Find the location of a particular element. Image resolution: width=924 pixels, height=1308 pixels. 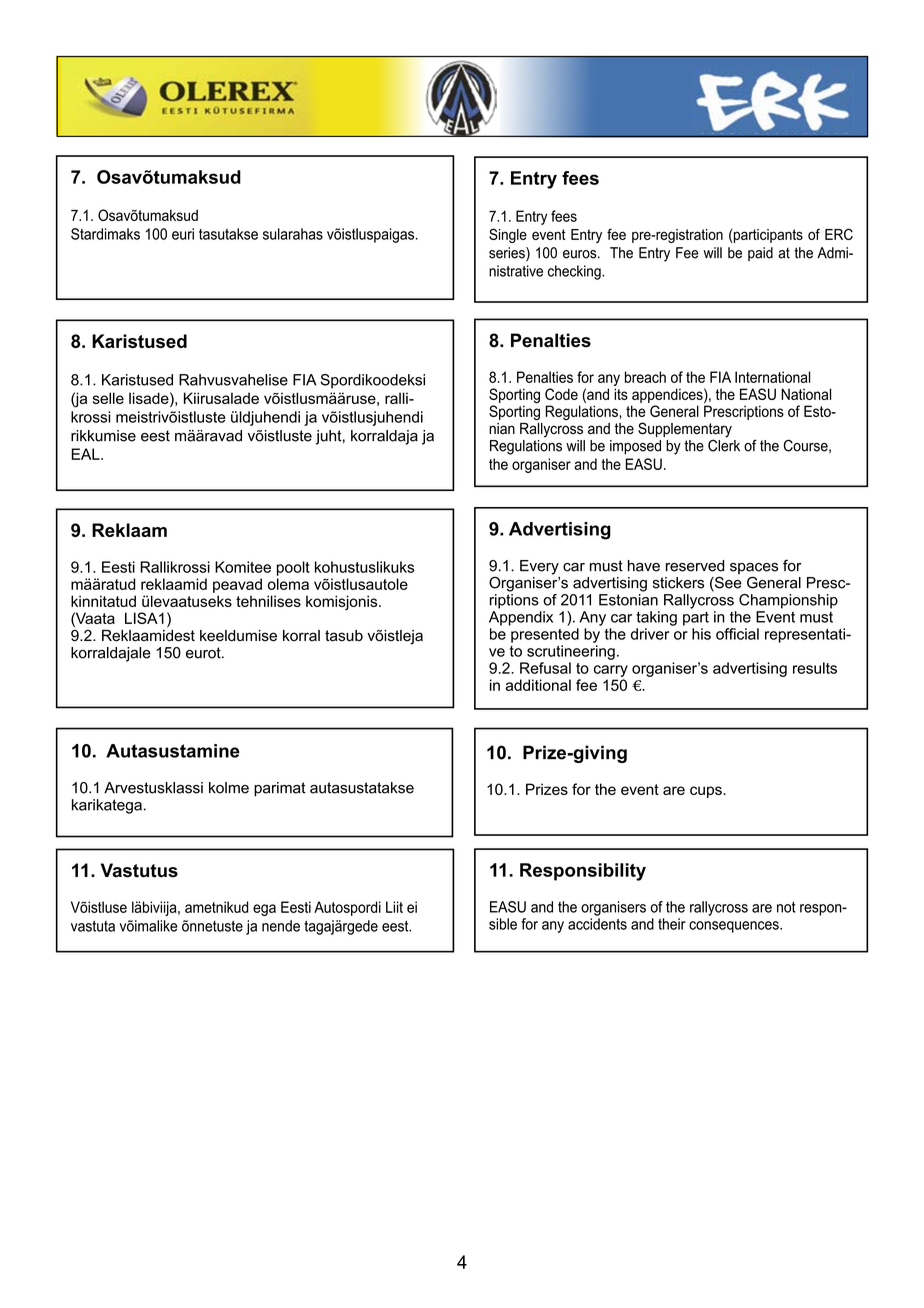

paid is located at coordinates (760, 254).
